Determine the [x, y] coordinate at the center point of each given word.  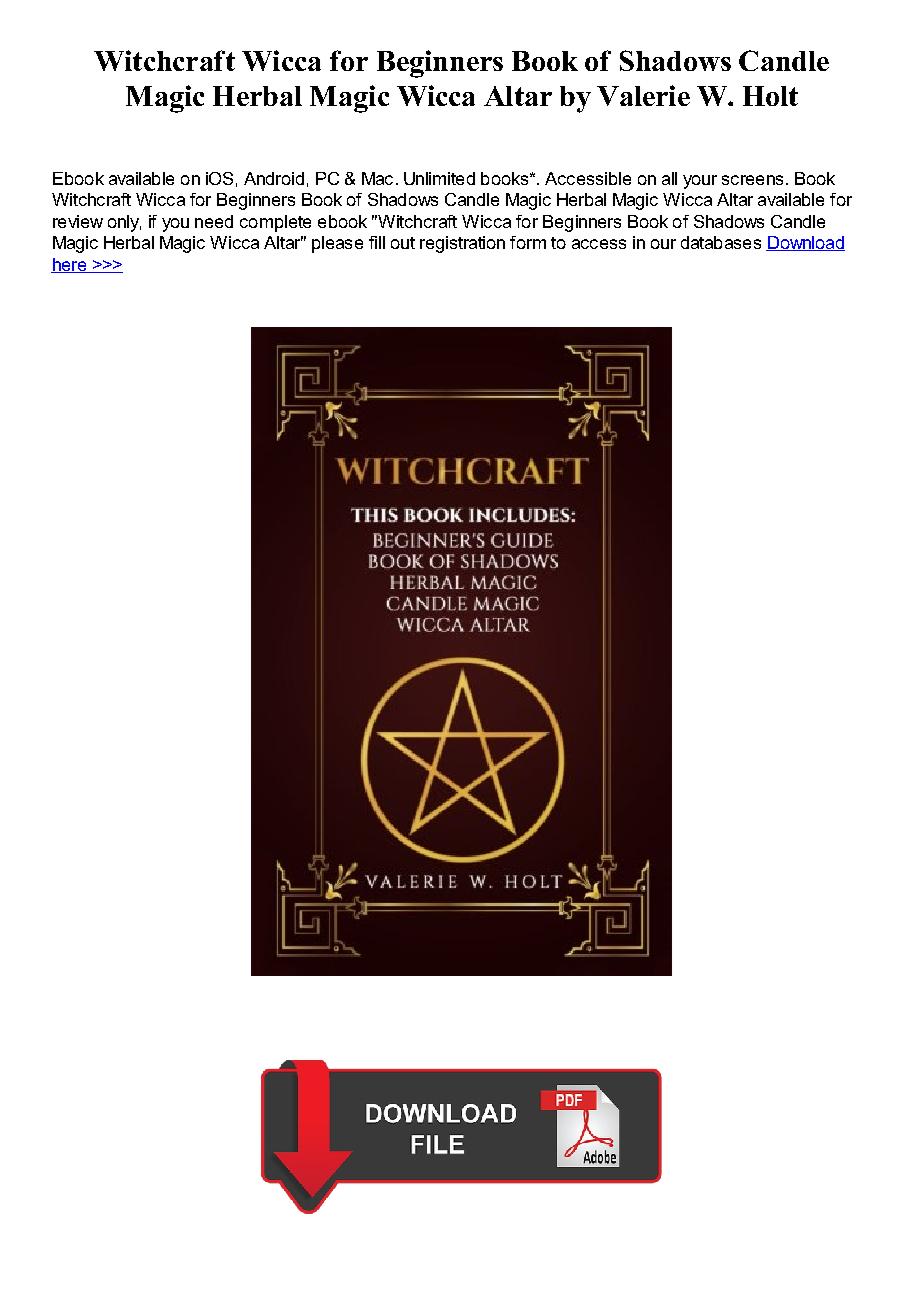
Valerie [643, 95]
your [700, 182]
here [70, 265]
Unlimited [439, 178]
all [669, 178]
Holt [770, 96]
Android [274, 178]
